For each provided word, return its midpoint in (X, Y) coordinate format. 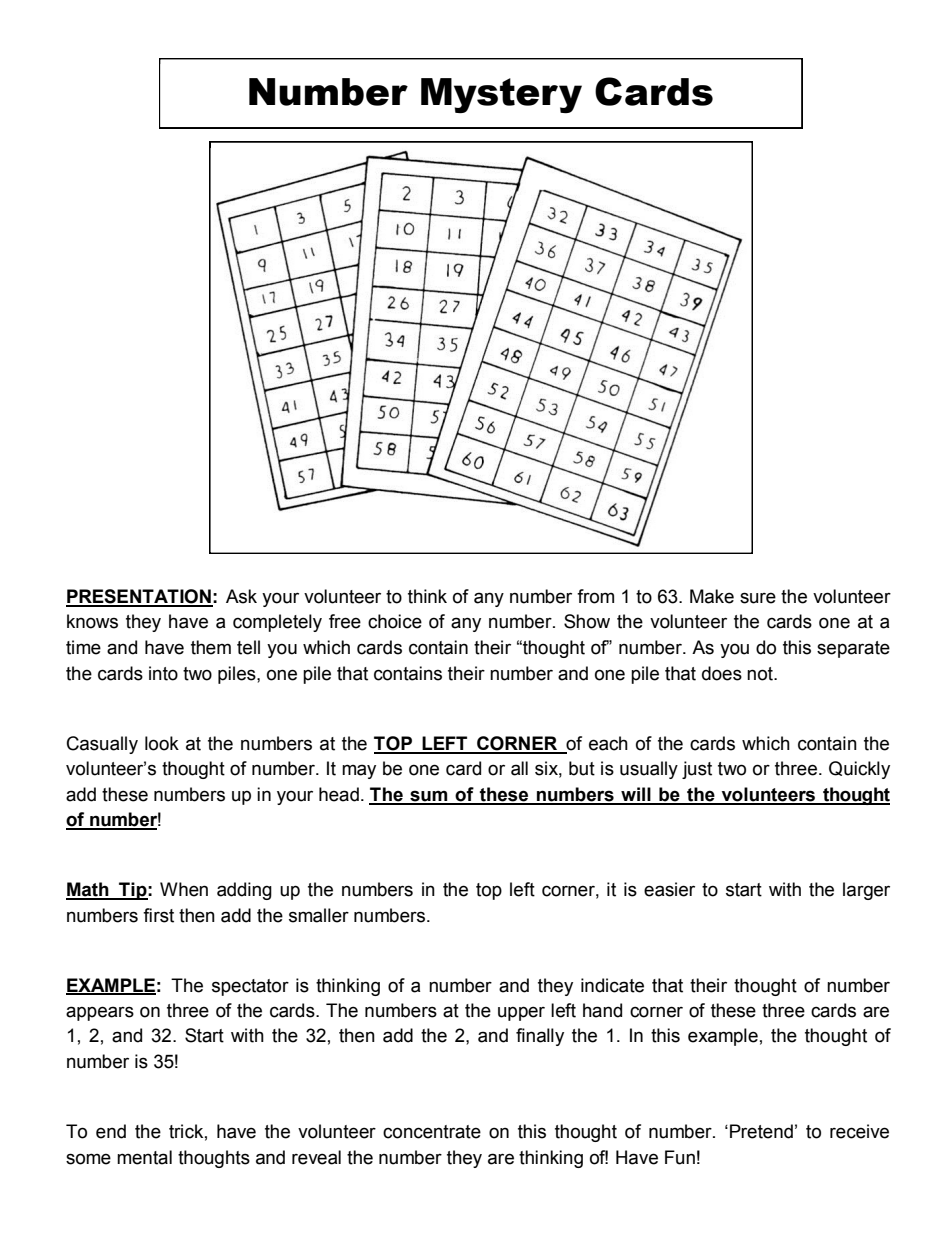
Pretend (761, 1131)
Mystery (501, 95)
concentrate (432, 1132)
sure (758, 598)
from (595, 596)
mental (144, 1157)
